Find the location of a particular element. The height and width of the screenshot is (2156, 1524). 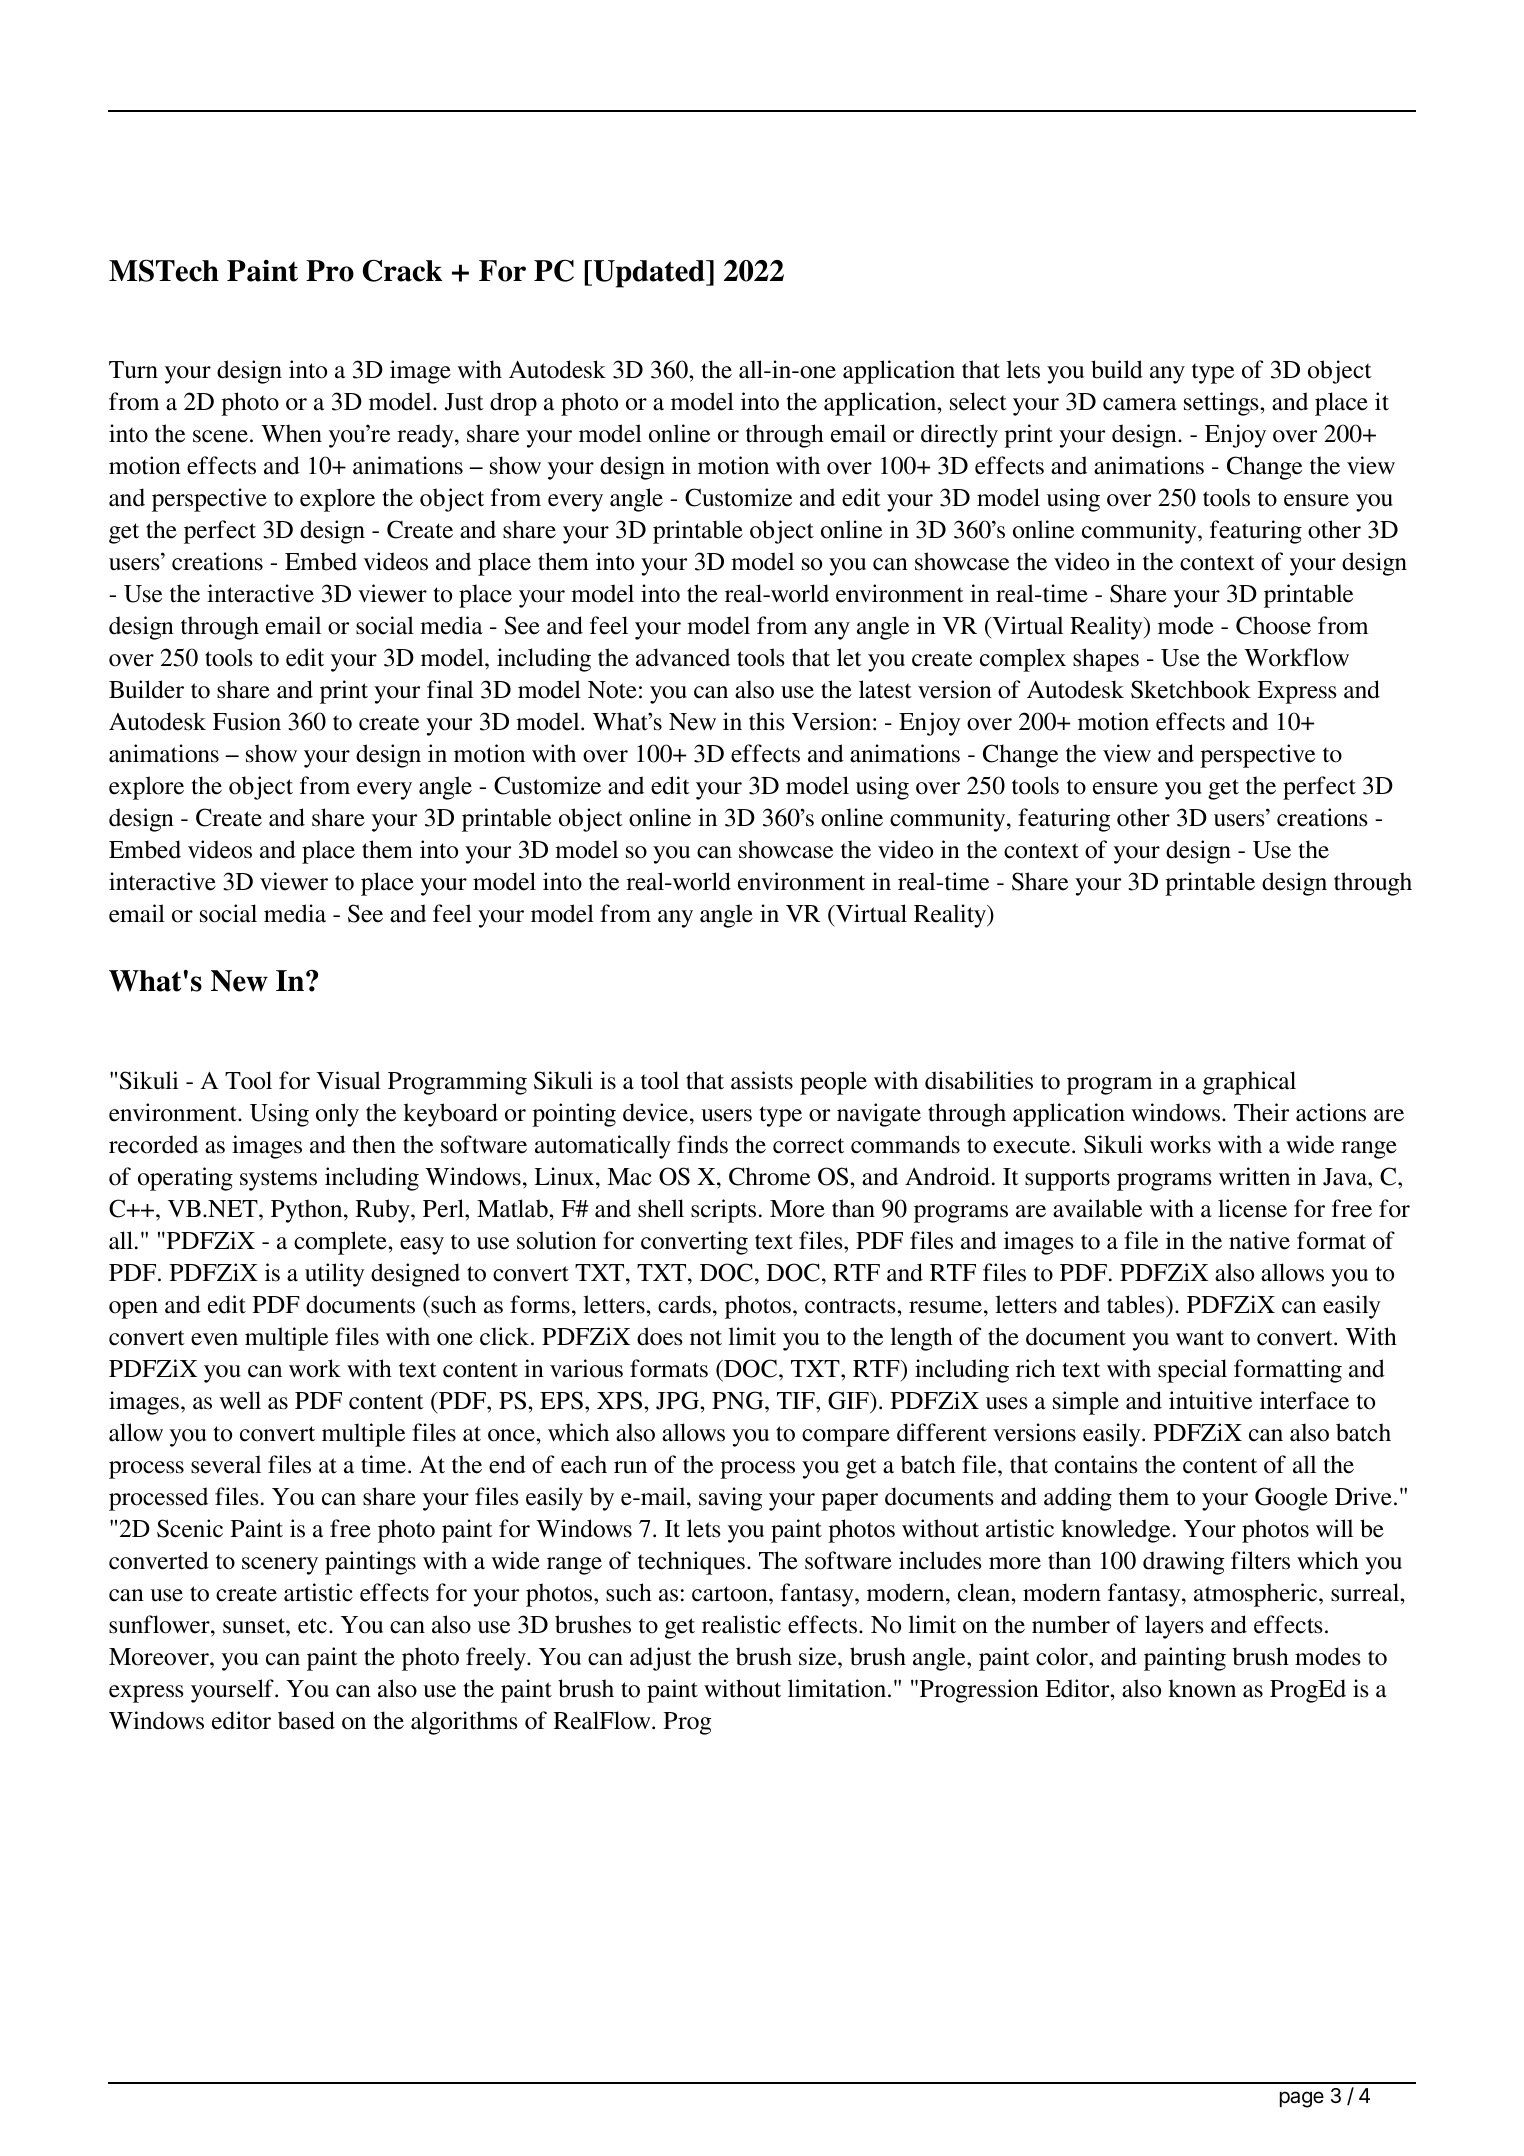

this is located at coordinates (766, 721).
